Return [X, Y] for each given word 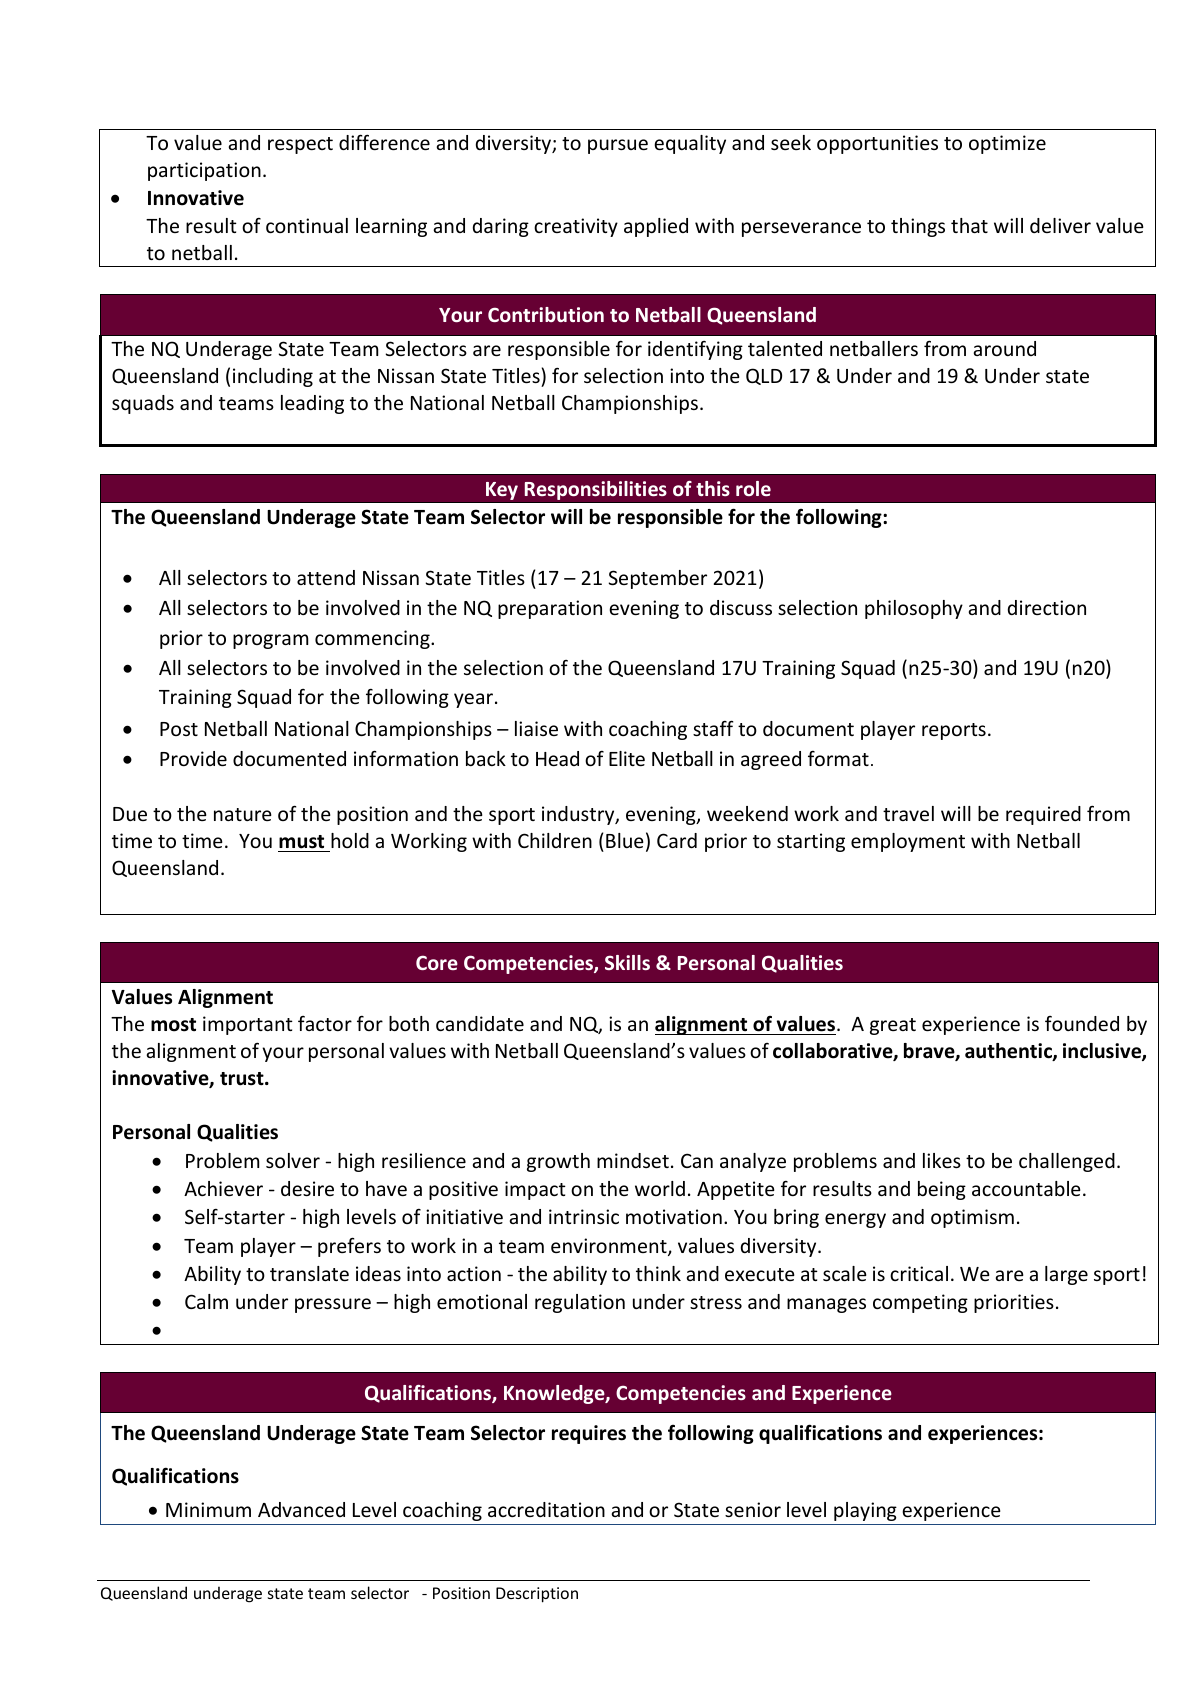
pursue [618, 146]
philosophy [914, 609]
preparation [550, 609]
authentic [1009, 1052]
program [270, 641]
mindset [633, 1160]
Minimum [208, 1509]
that [969, 225]
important [248, 1025]
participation [204, 171]
